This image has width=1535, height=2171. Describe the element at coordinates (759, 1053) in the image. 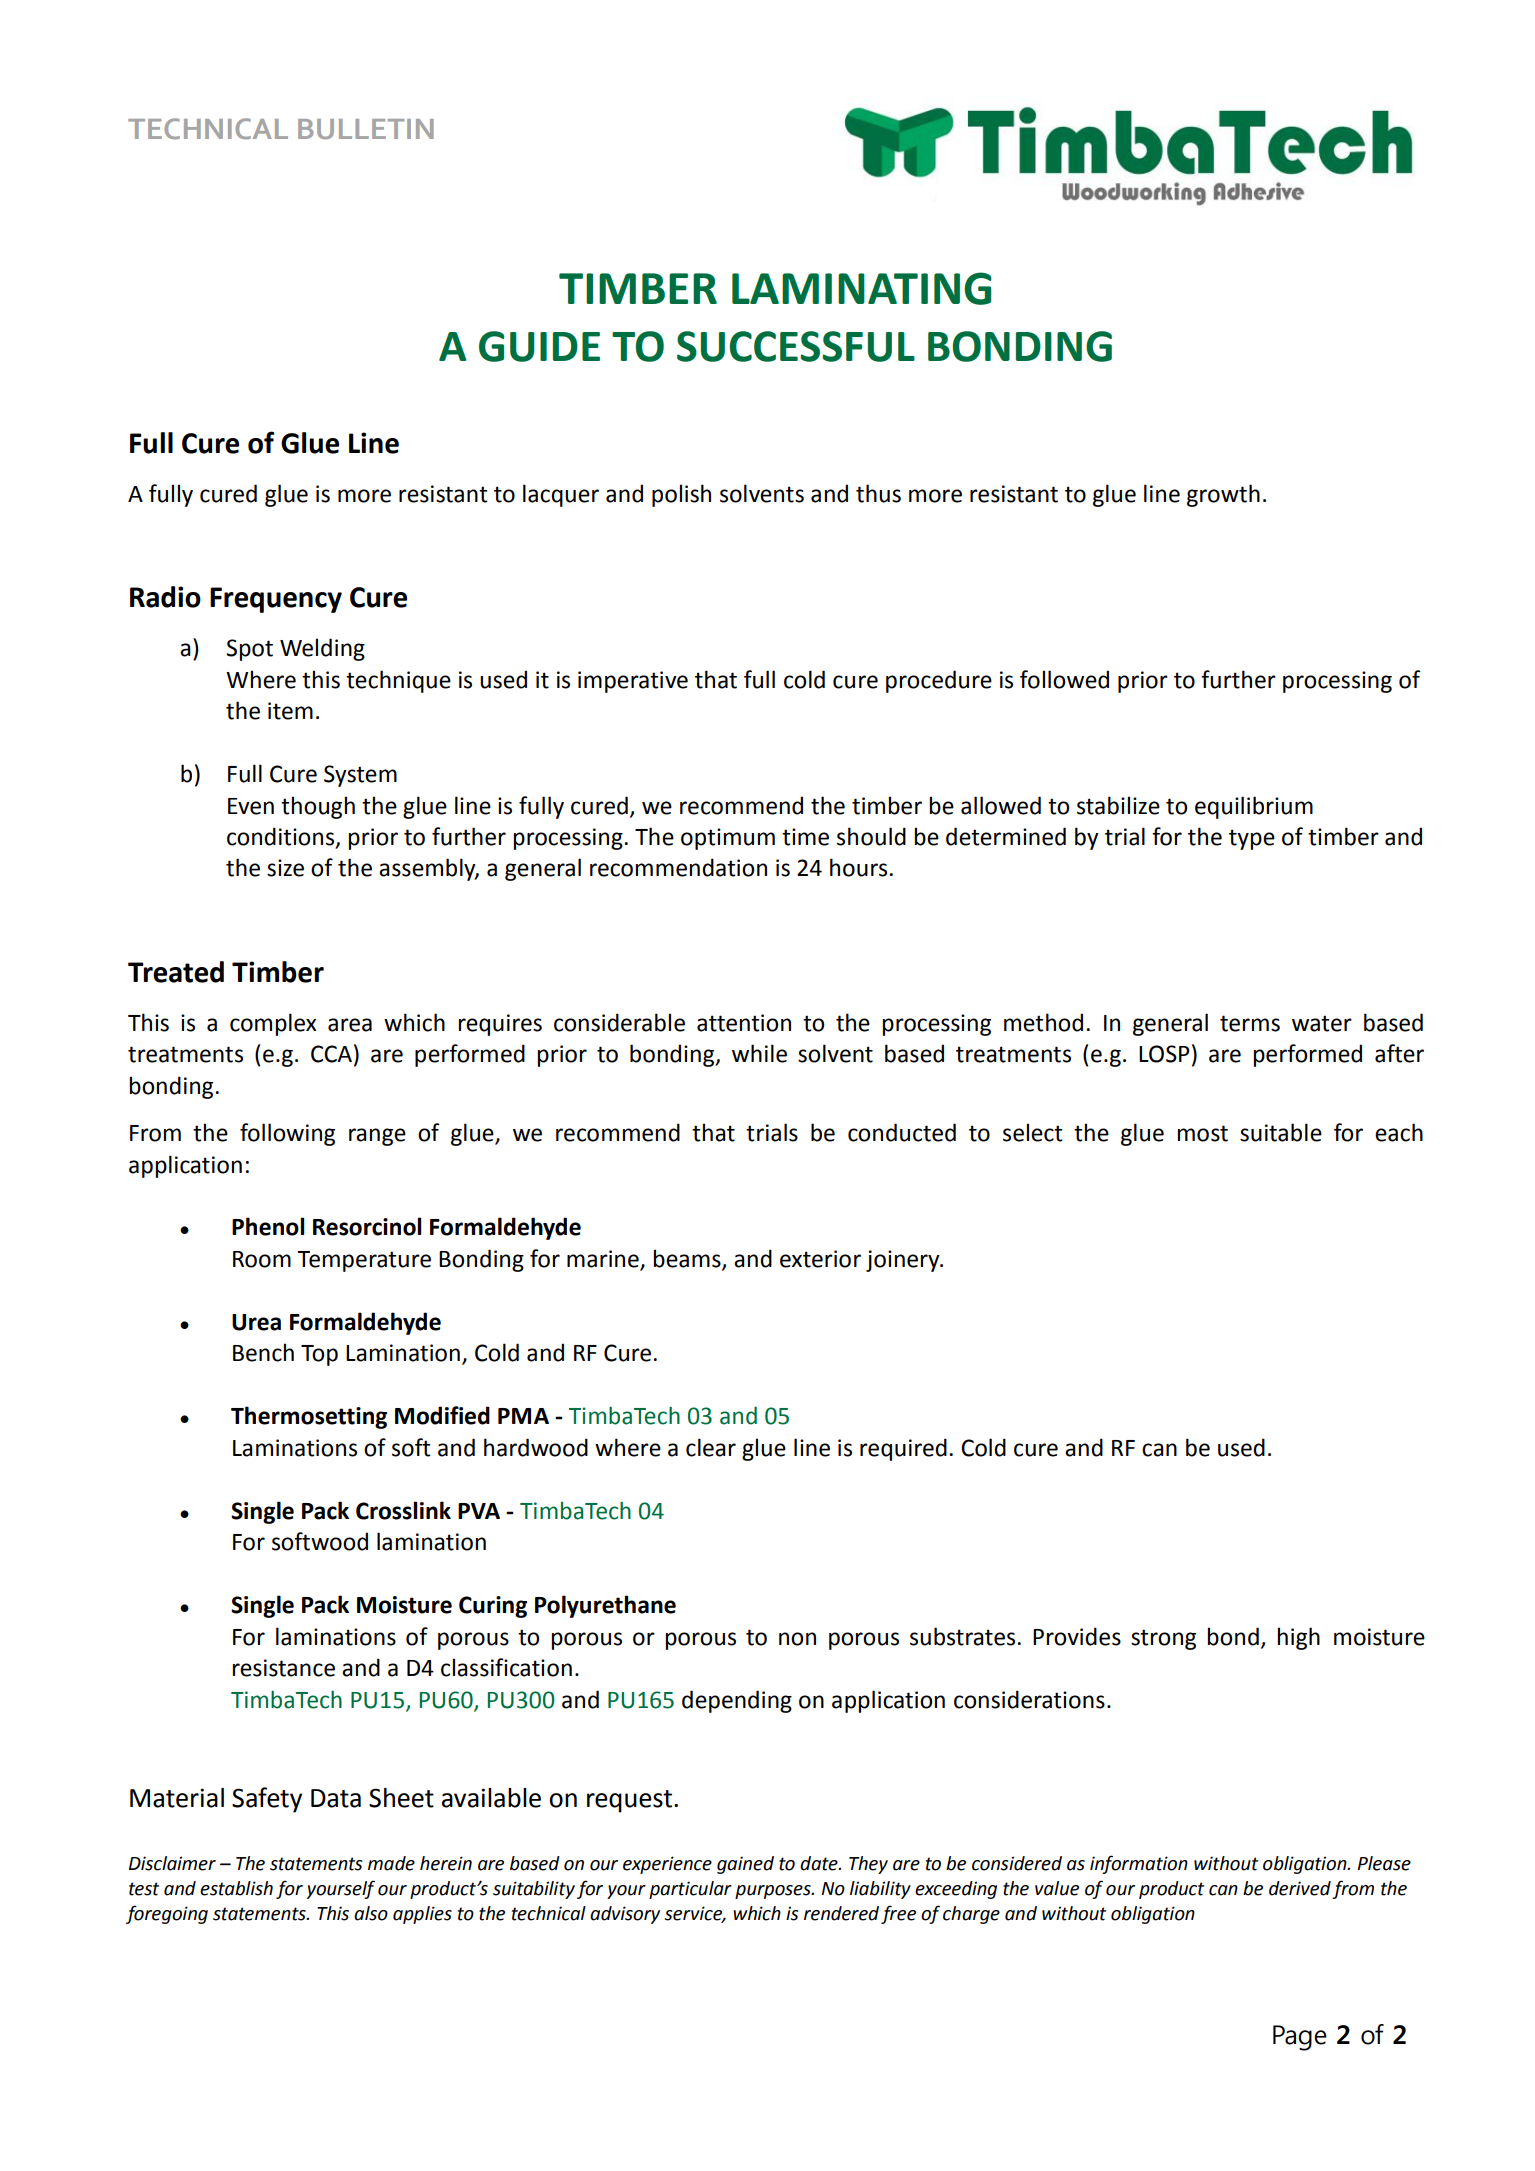

I see `while` at that location.
